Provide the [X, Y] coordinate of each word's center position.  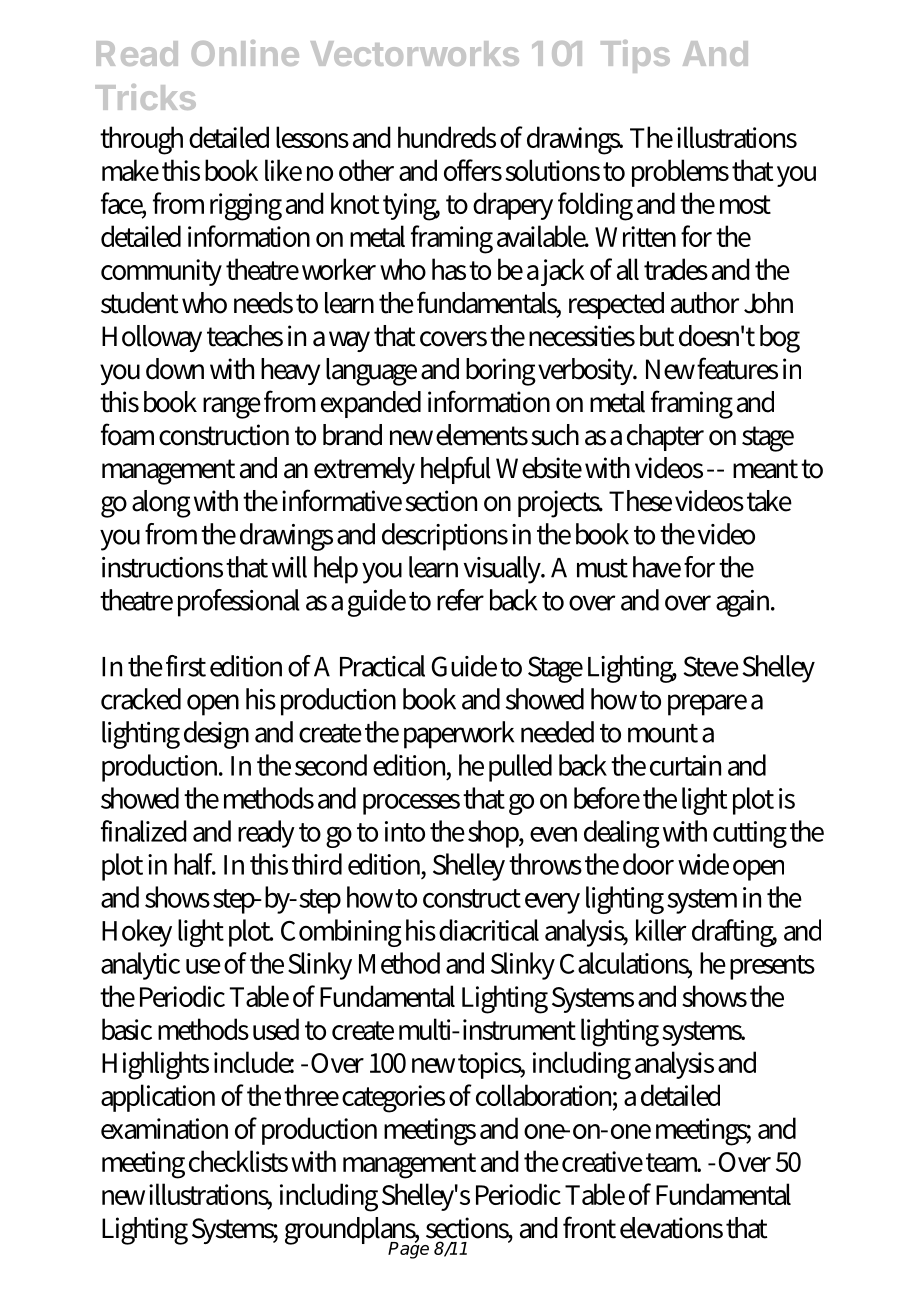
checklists [238, 1161]
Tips [635, 56]
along [161, 504]
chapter [665, 437]
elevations [671, 1228]
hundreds [447, 137]
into [405, 831]
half [195, 864]
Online [245, 53]
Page [408, 1249]
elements [482, 435]
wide [703, 864]
